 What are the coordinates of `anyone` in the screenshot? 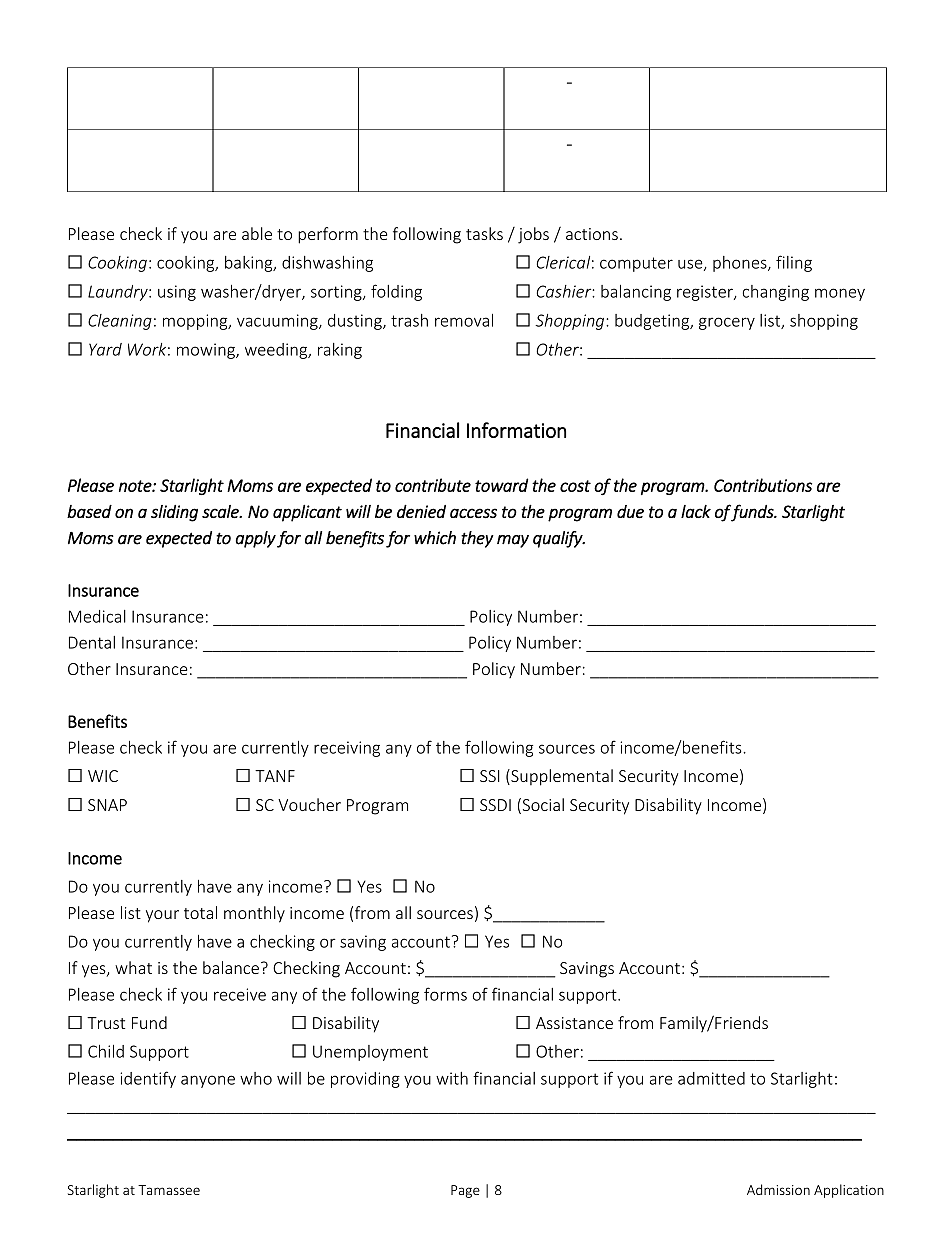 It's located at (208, 1081).
